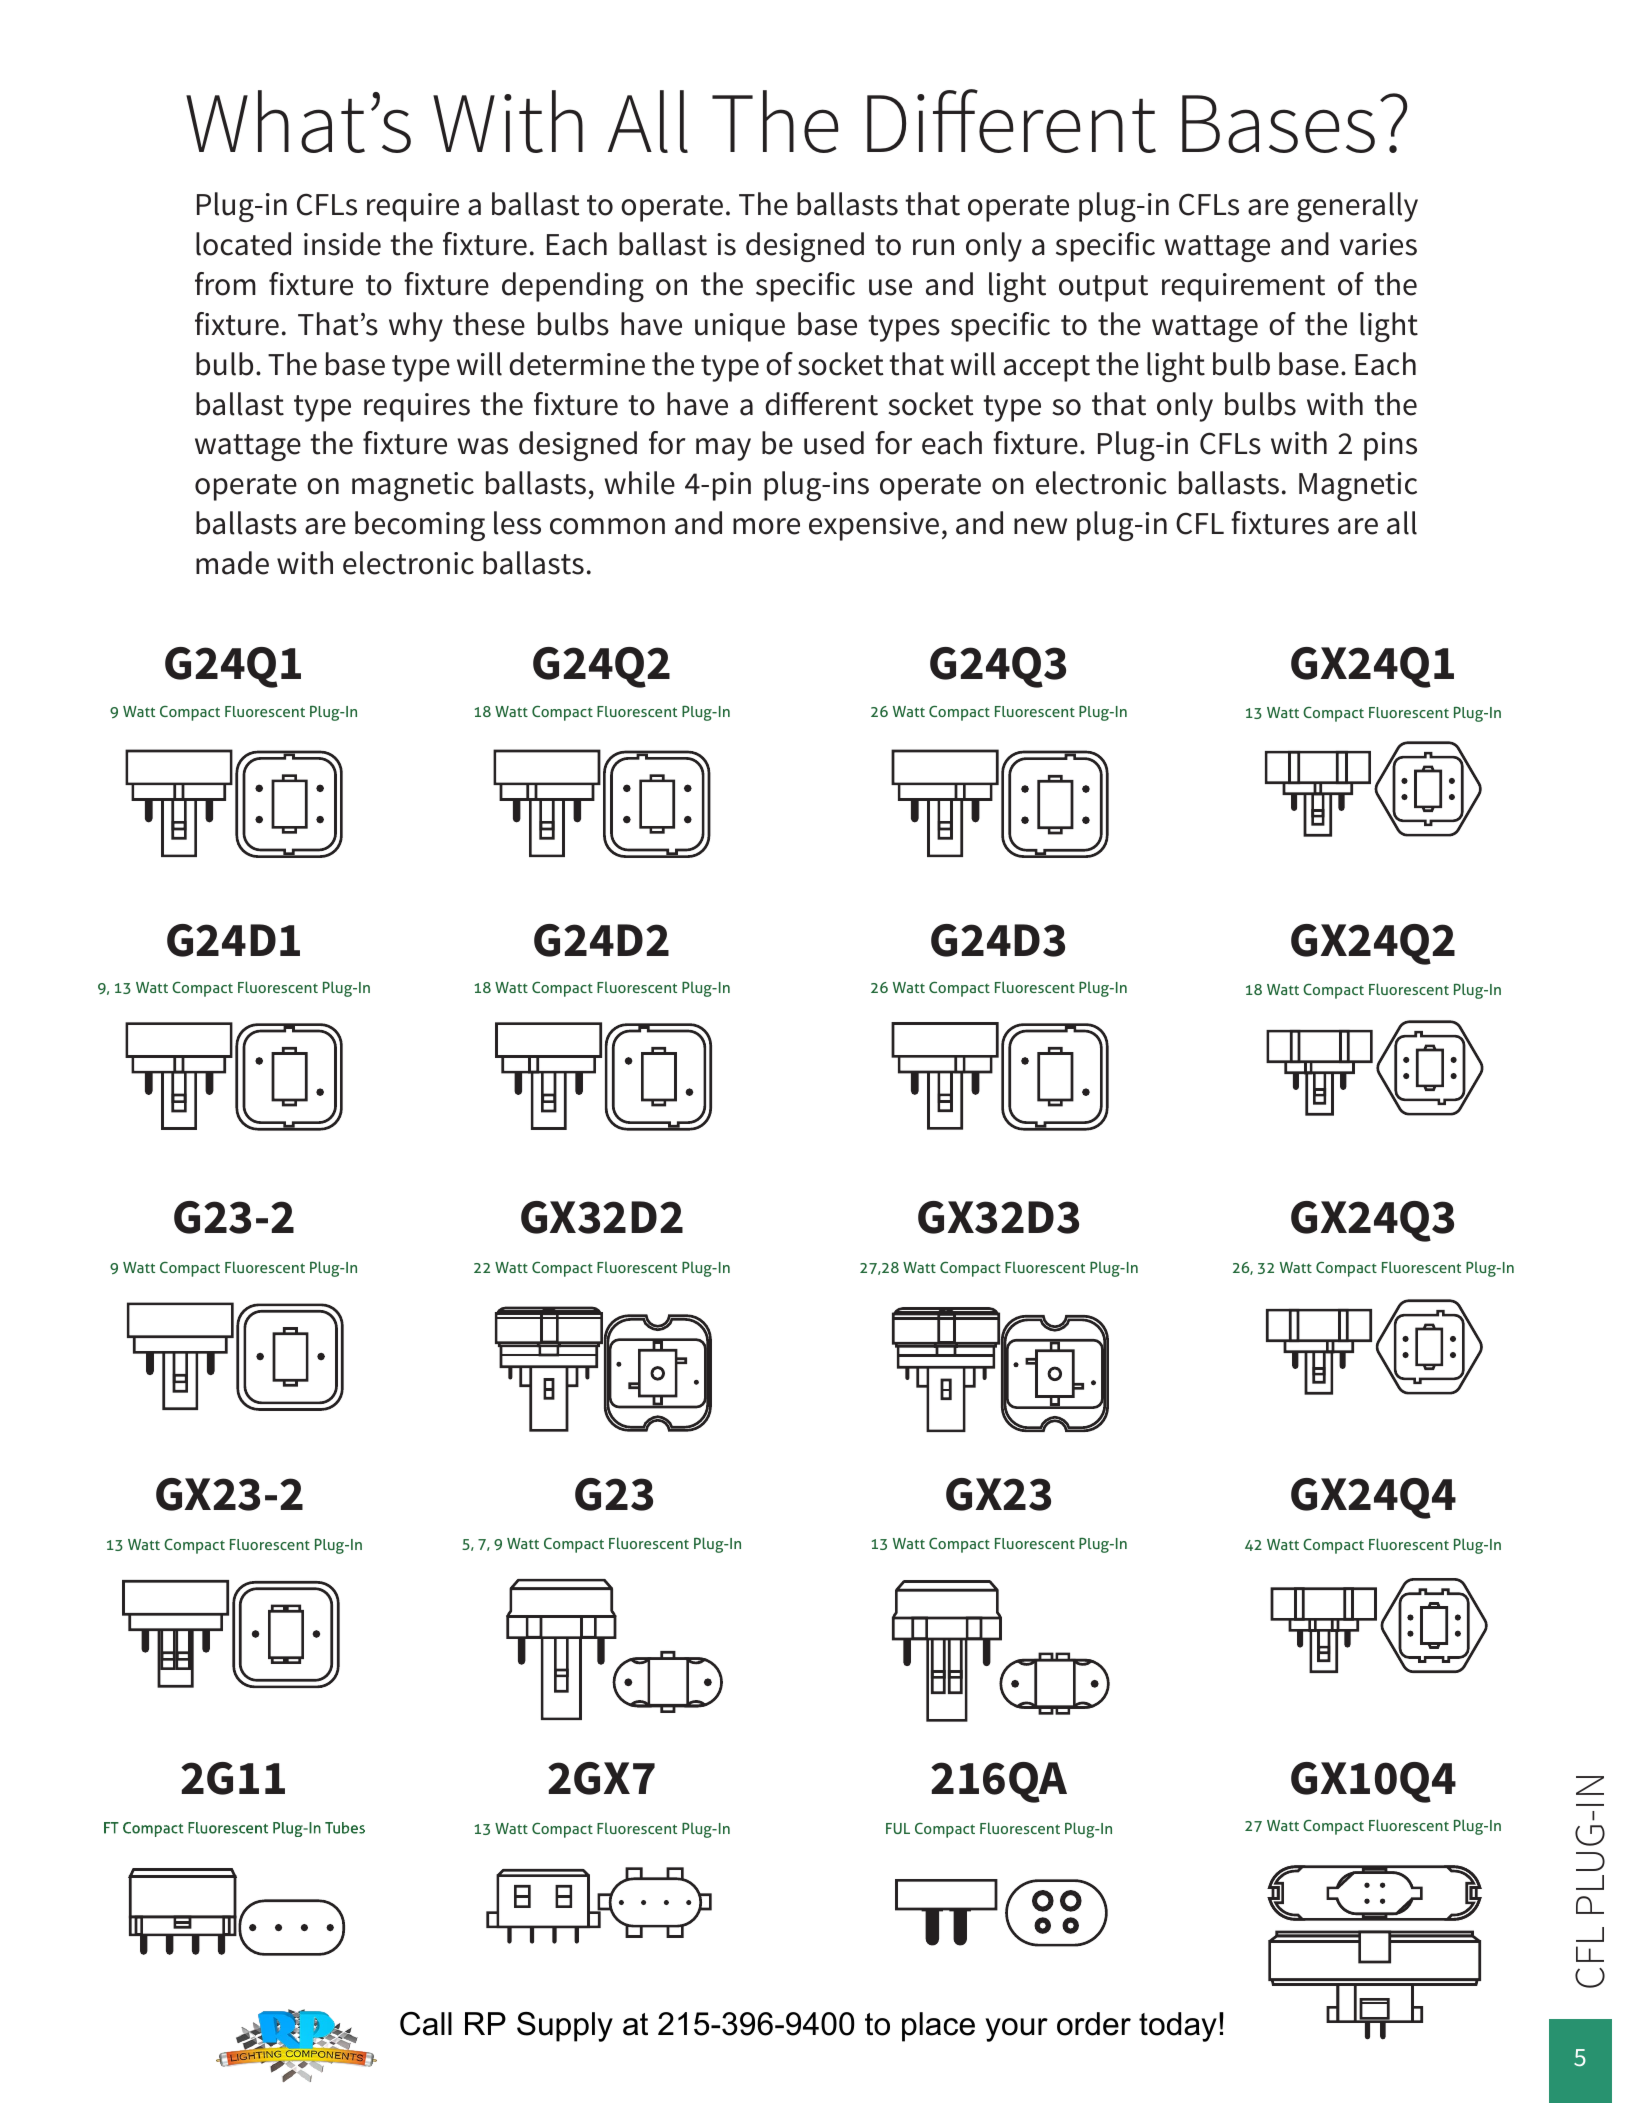 This screenshot has height=2103, width=1625. I want to click on Call, so click(426, 2024).
